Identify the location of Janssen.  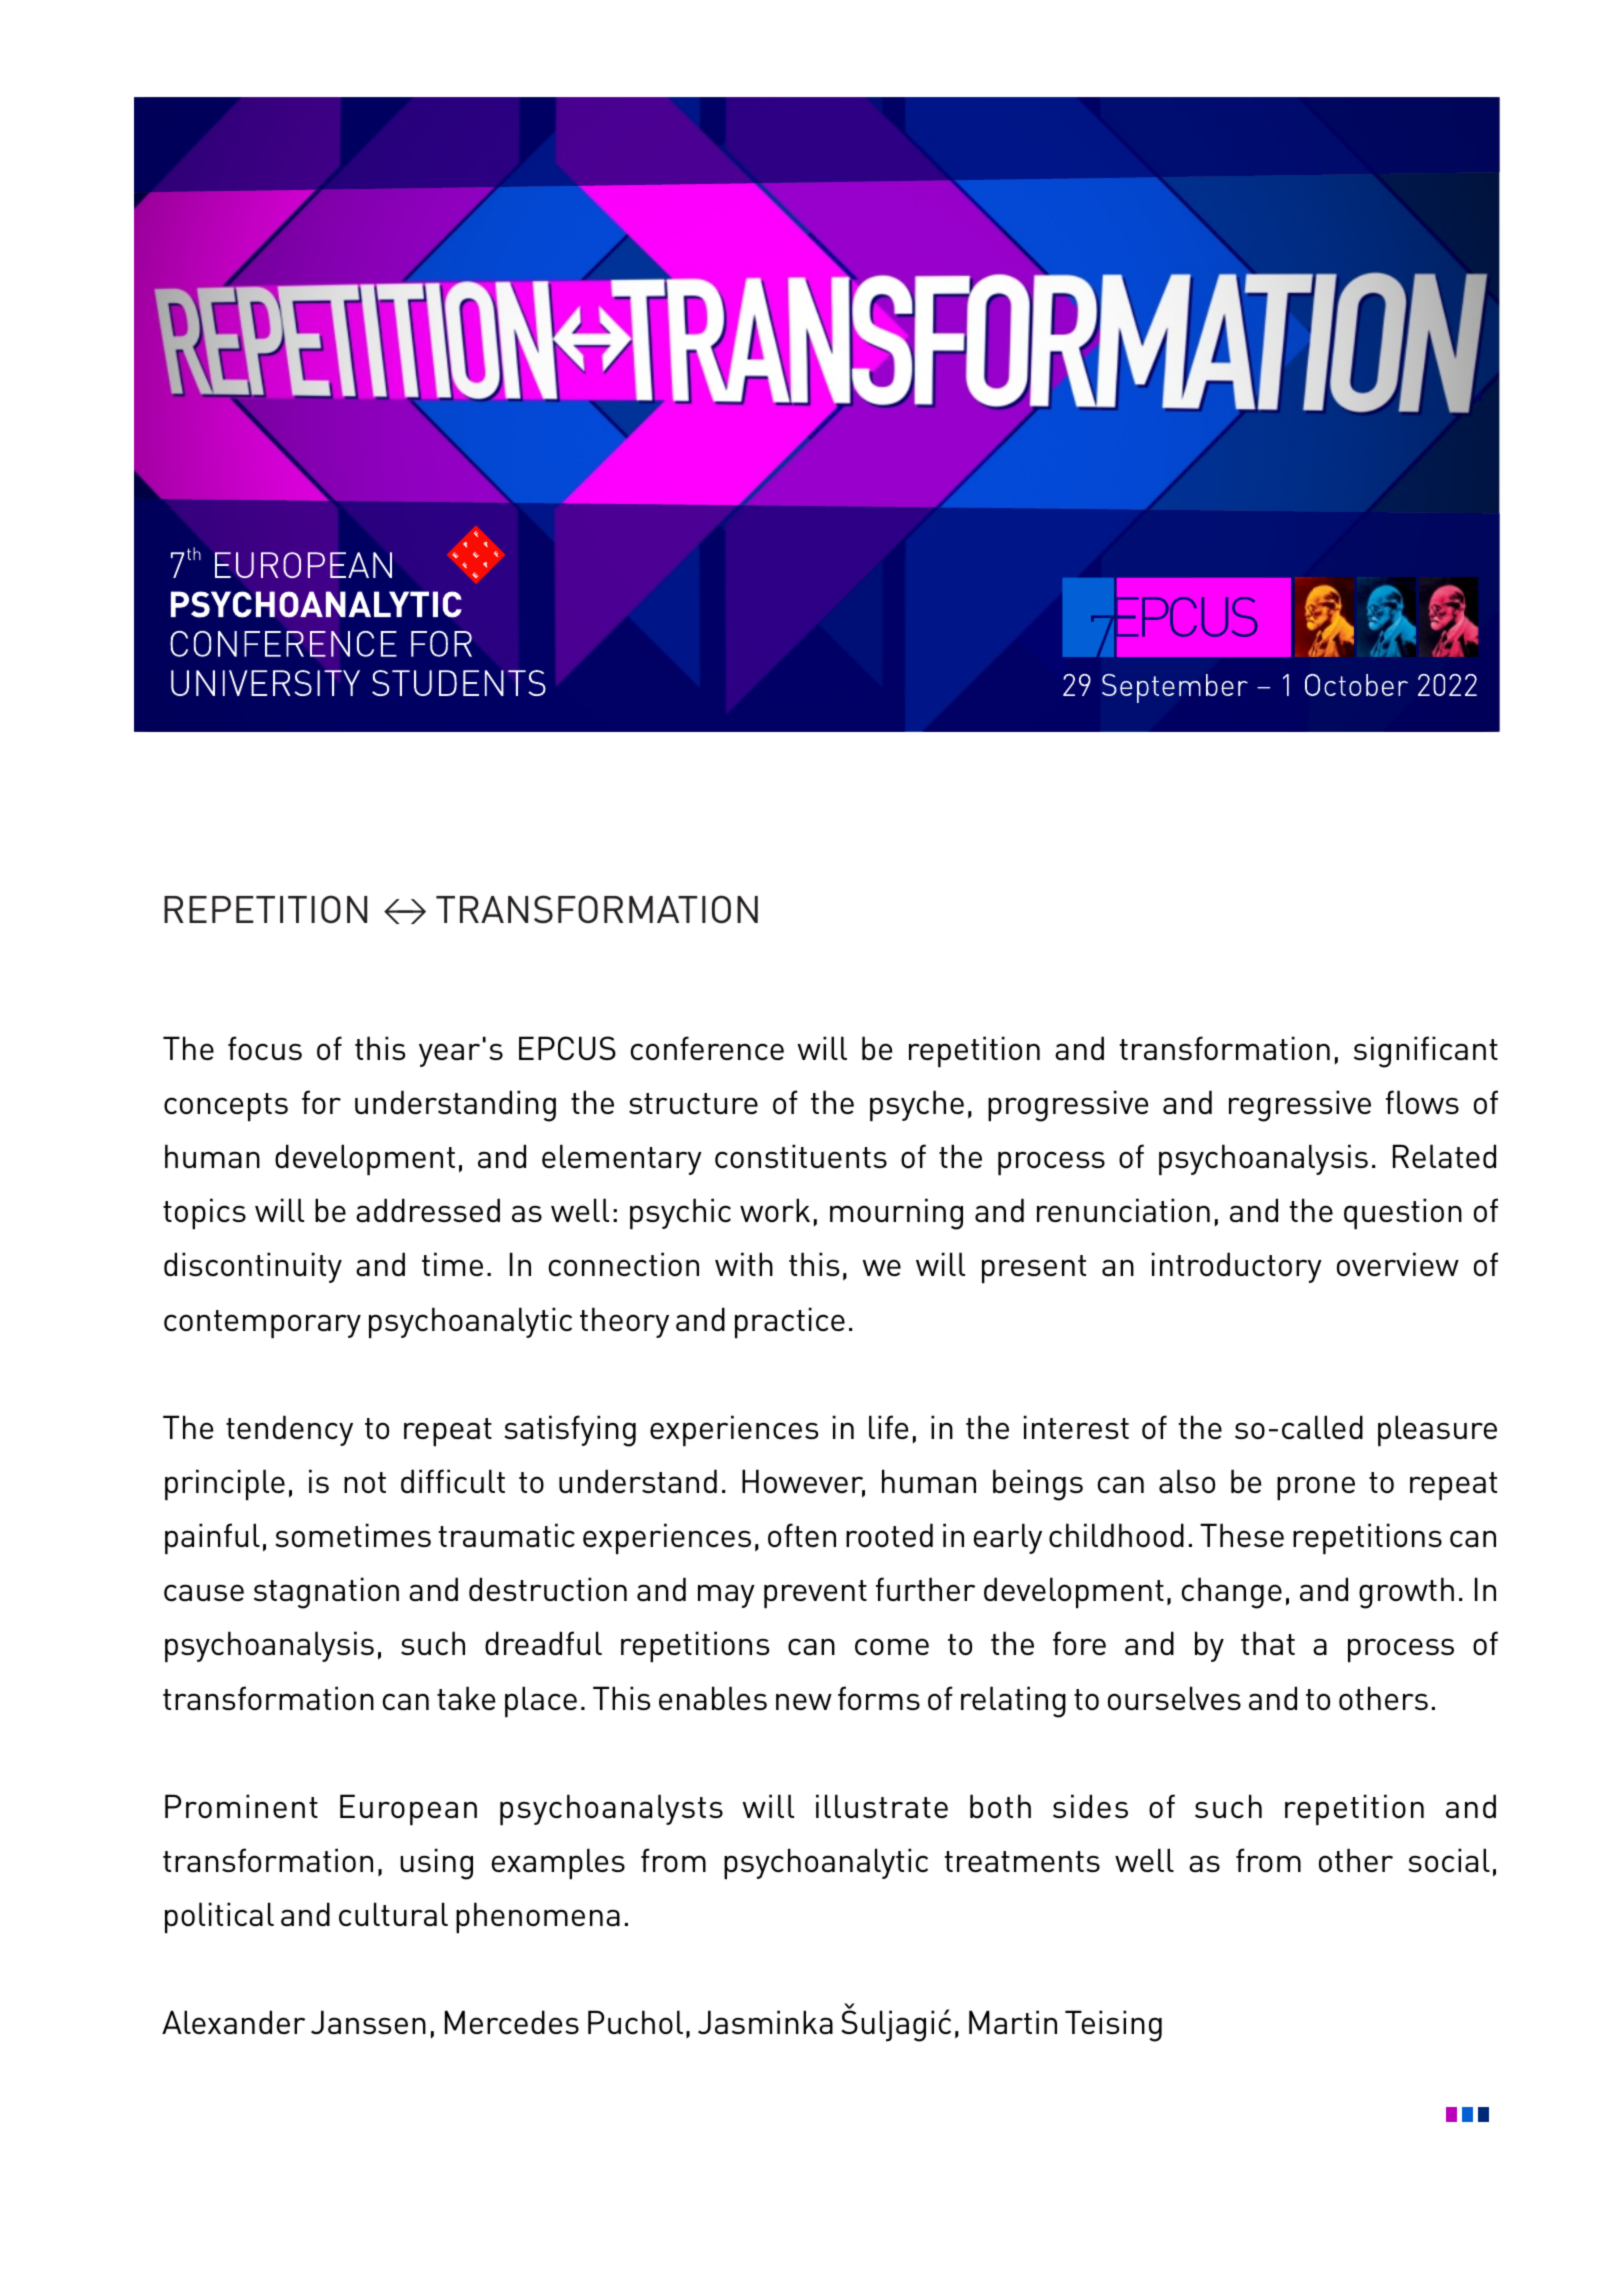
(368, 2022).
